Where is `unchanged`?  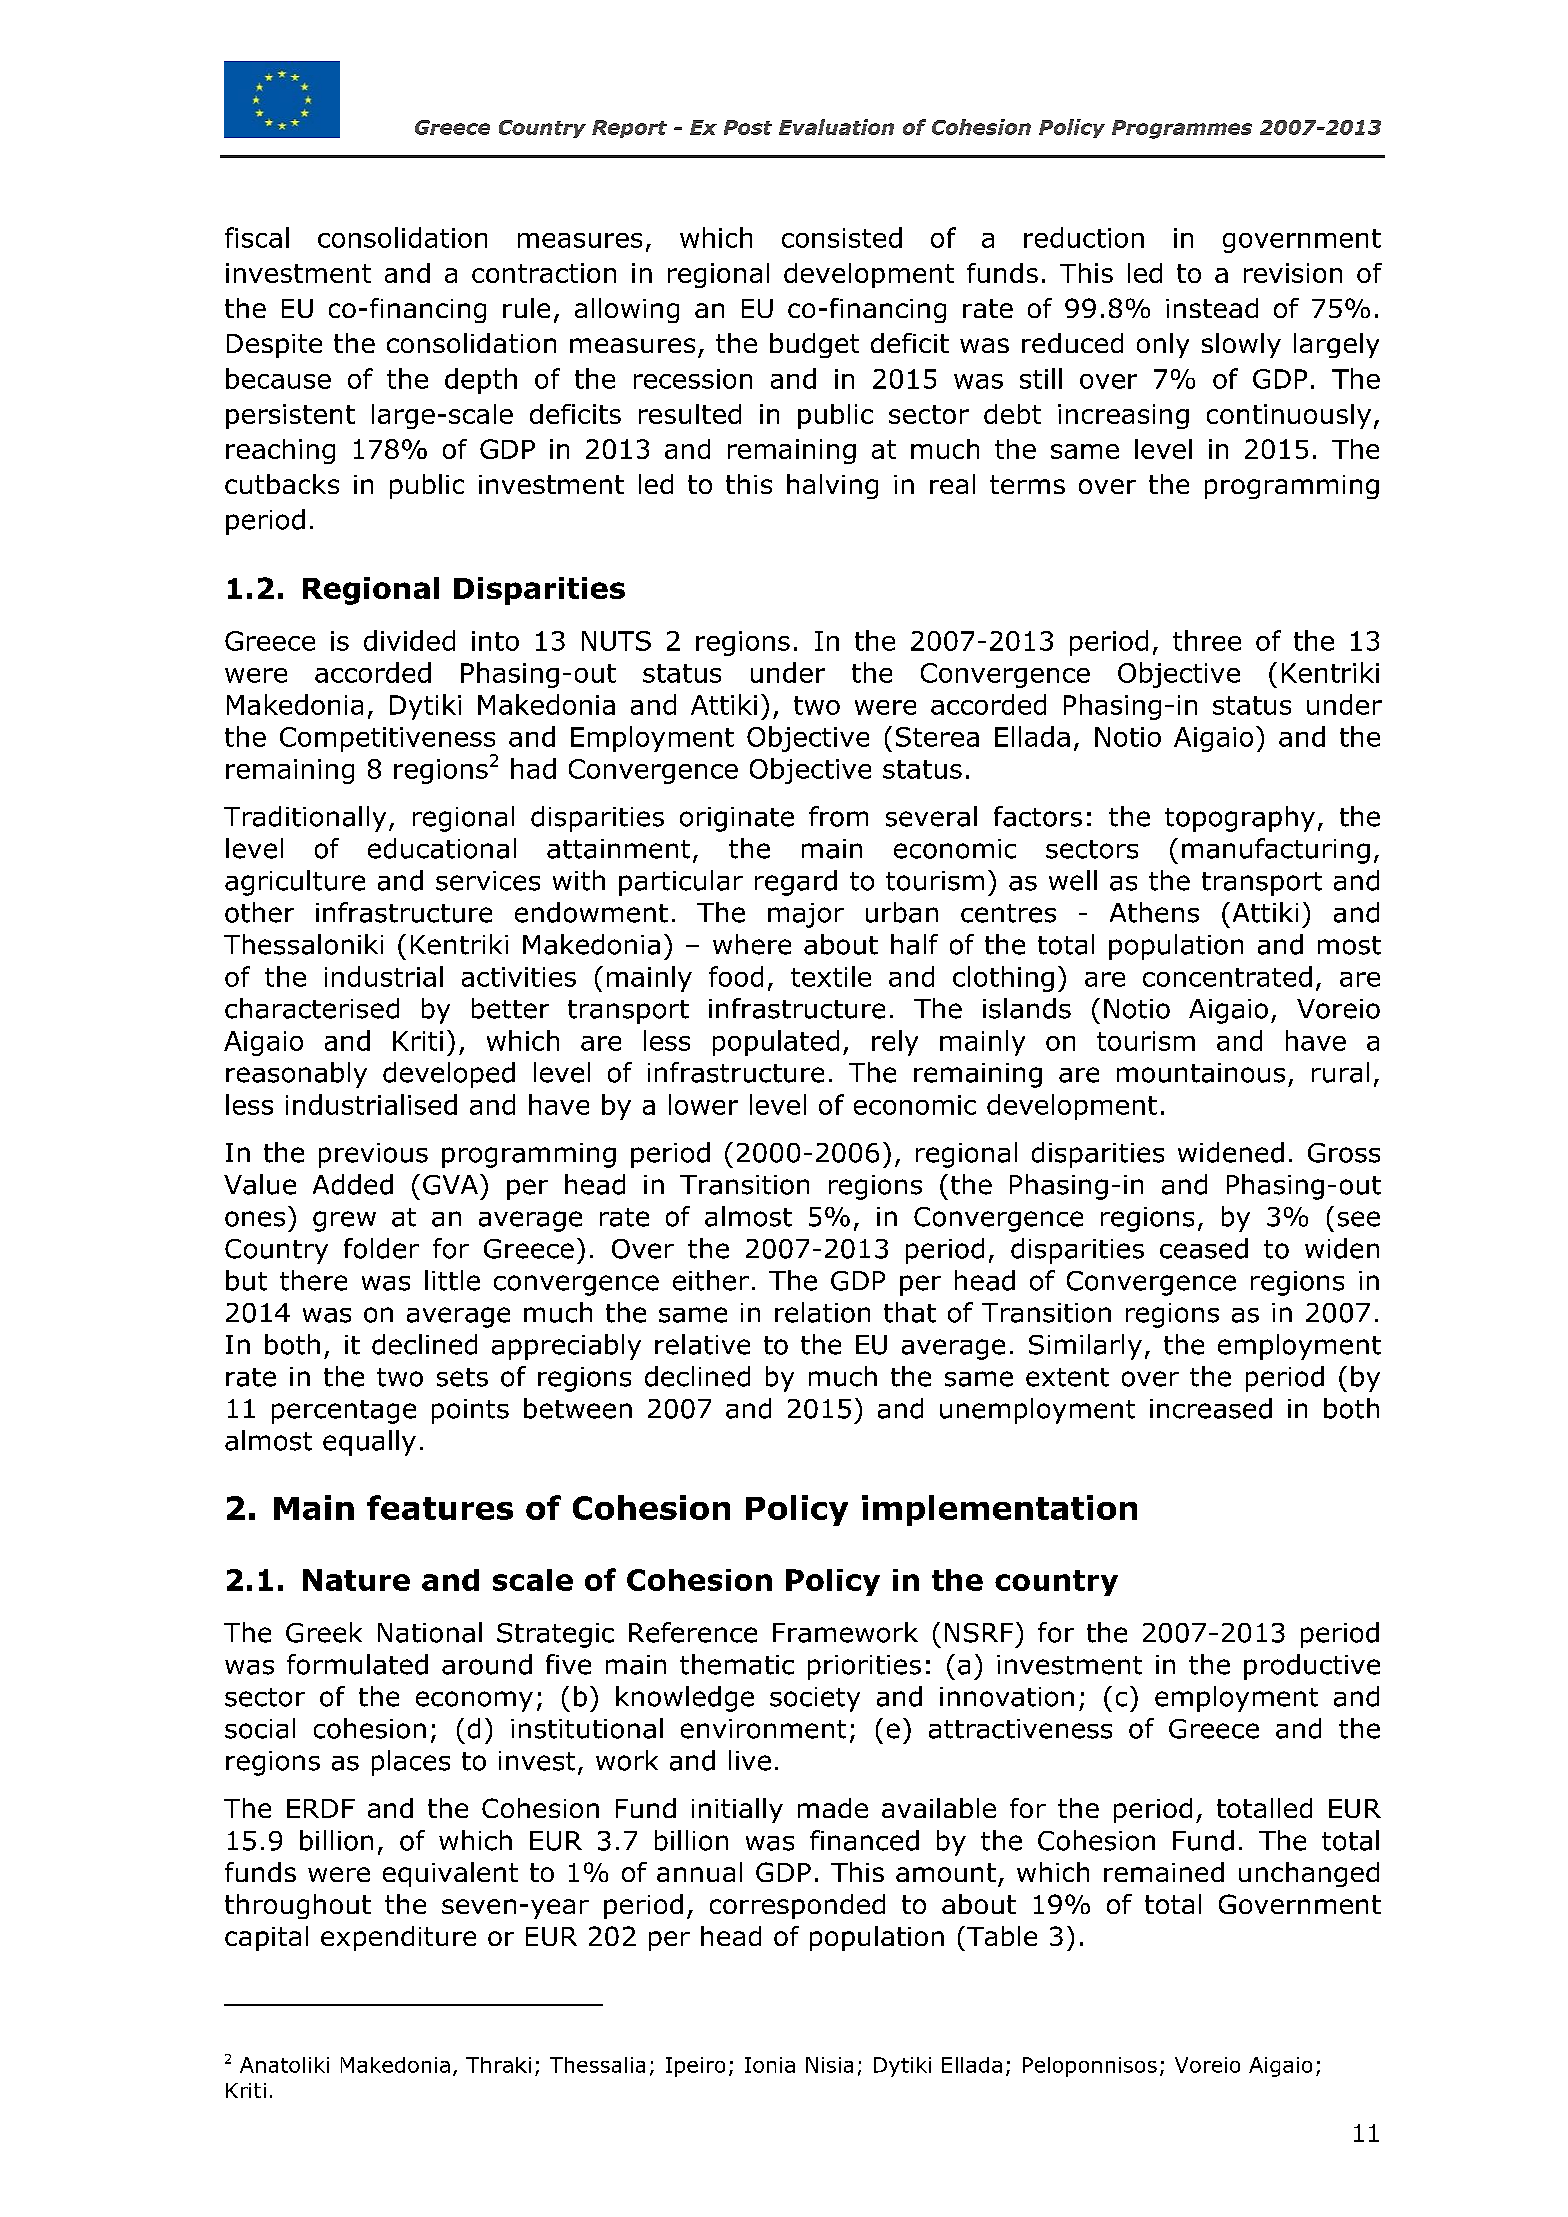
unchanged is located at coordinates (1309, 1874).
